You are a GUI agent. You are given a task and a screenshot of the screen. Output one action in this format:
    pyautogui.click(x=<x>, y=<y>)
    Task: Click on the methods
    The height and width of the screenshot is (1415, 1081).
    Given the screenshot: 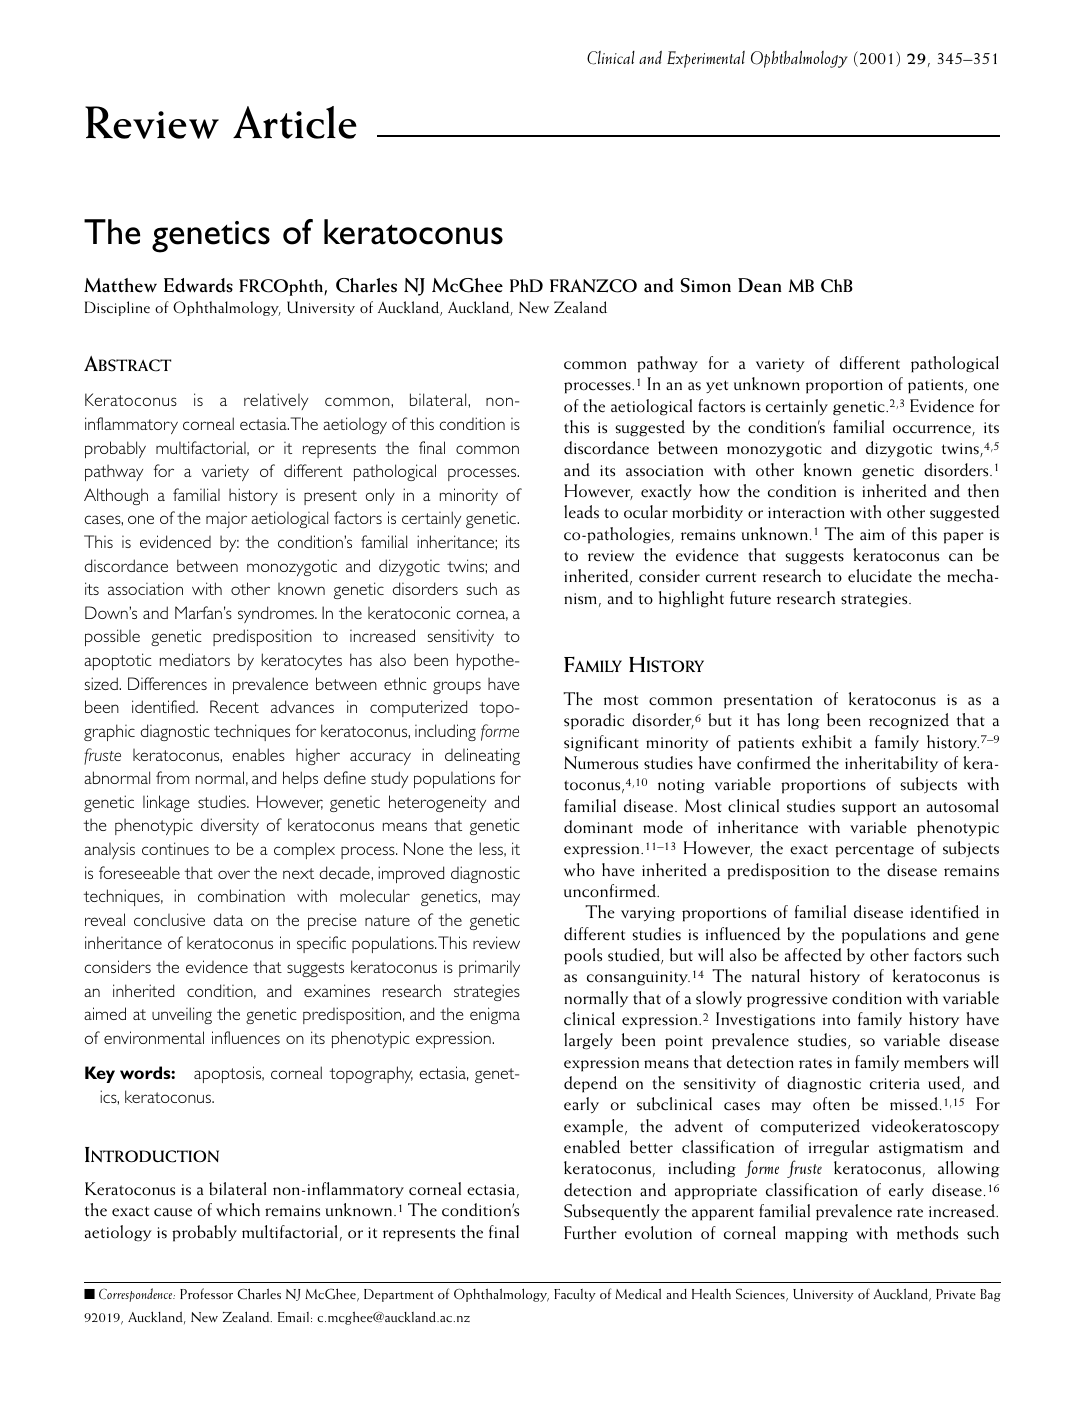 What is the action you would take?
    pyautogui.click(x=927, y=1233)
